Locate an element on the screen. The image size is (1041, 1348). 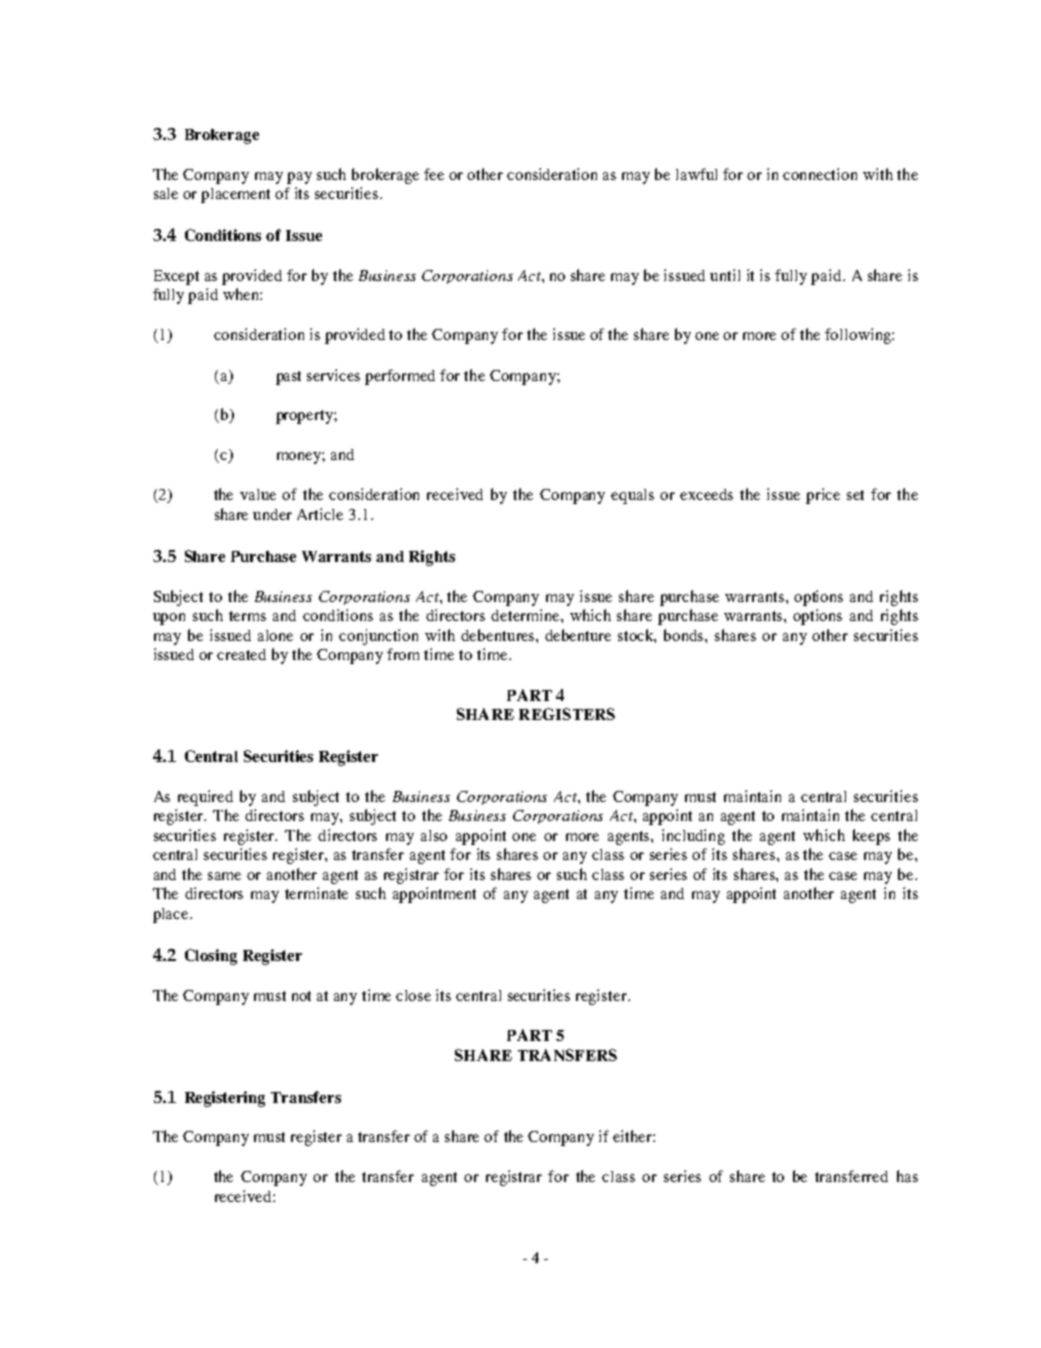
determine is located at coordinates (526, 615).
